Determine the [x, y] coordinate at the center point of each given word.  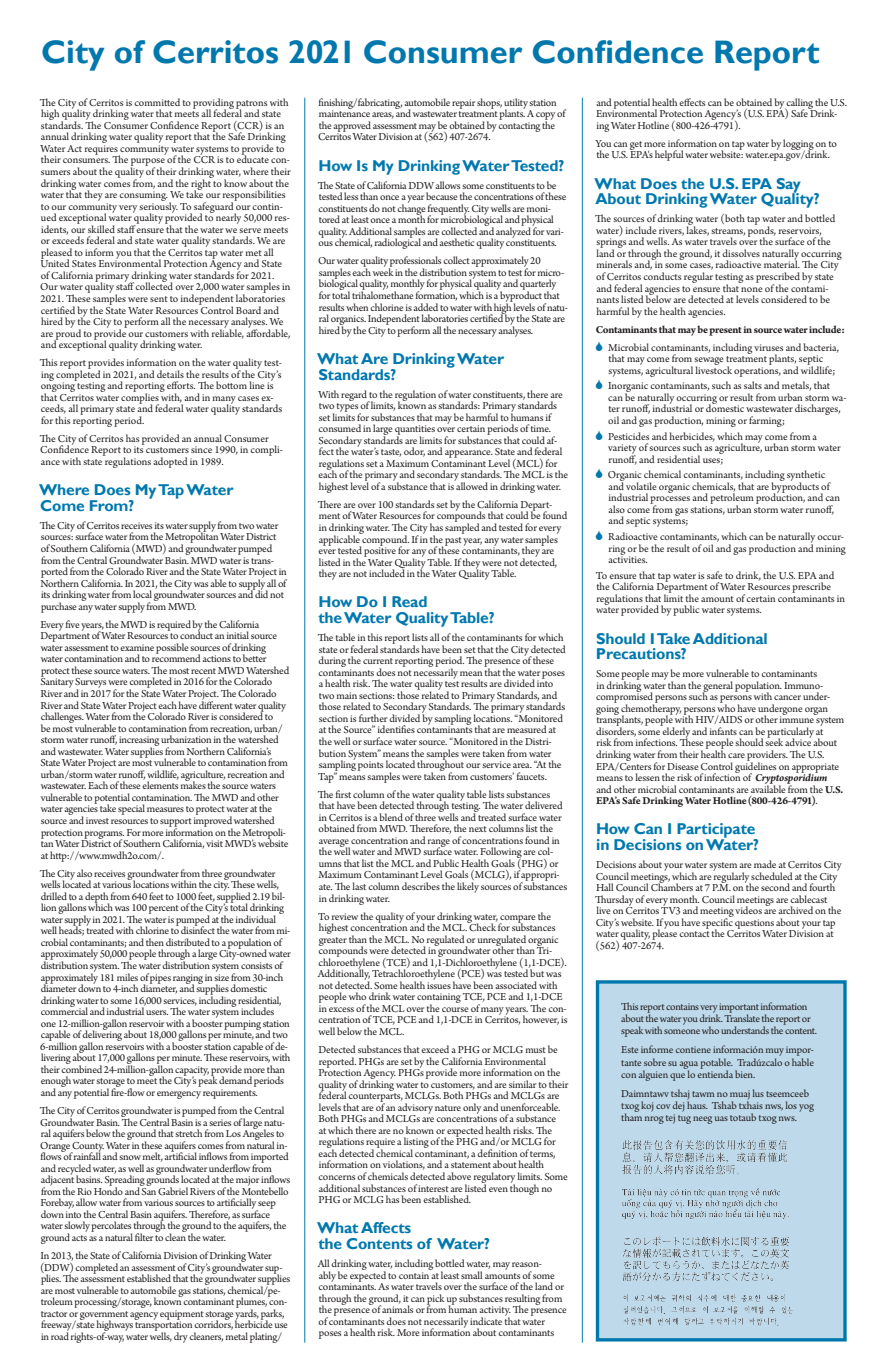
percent [164, 911]
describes [421, 886]
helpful [669, 155]
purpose [148, 163]
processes [670, 501]
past [453, 541]
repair [463, 104]
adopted [170, 462]
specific [718, 923]
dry [181, 1337]
